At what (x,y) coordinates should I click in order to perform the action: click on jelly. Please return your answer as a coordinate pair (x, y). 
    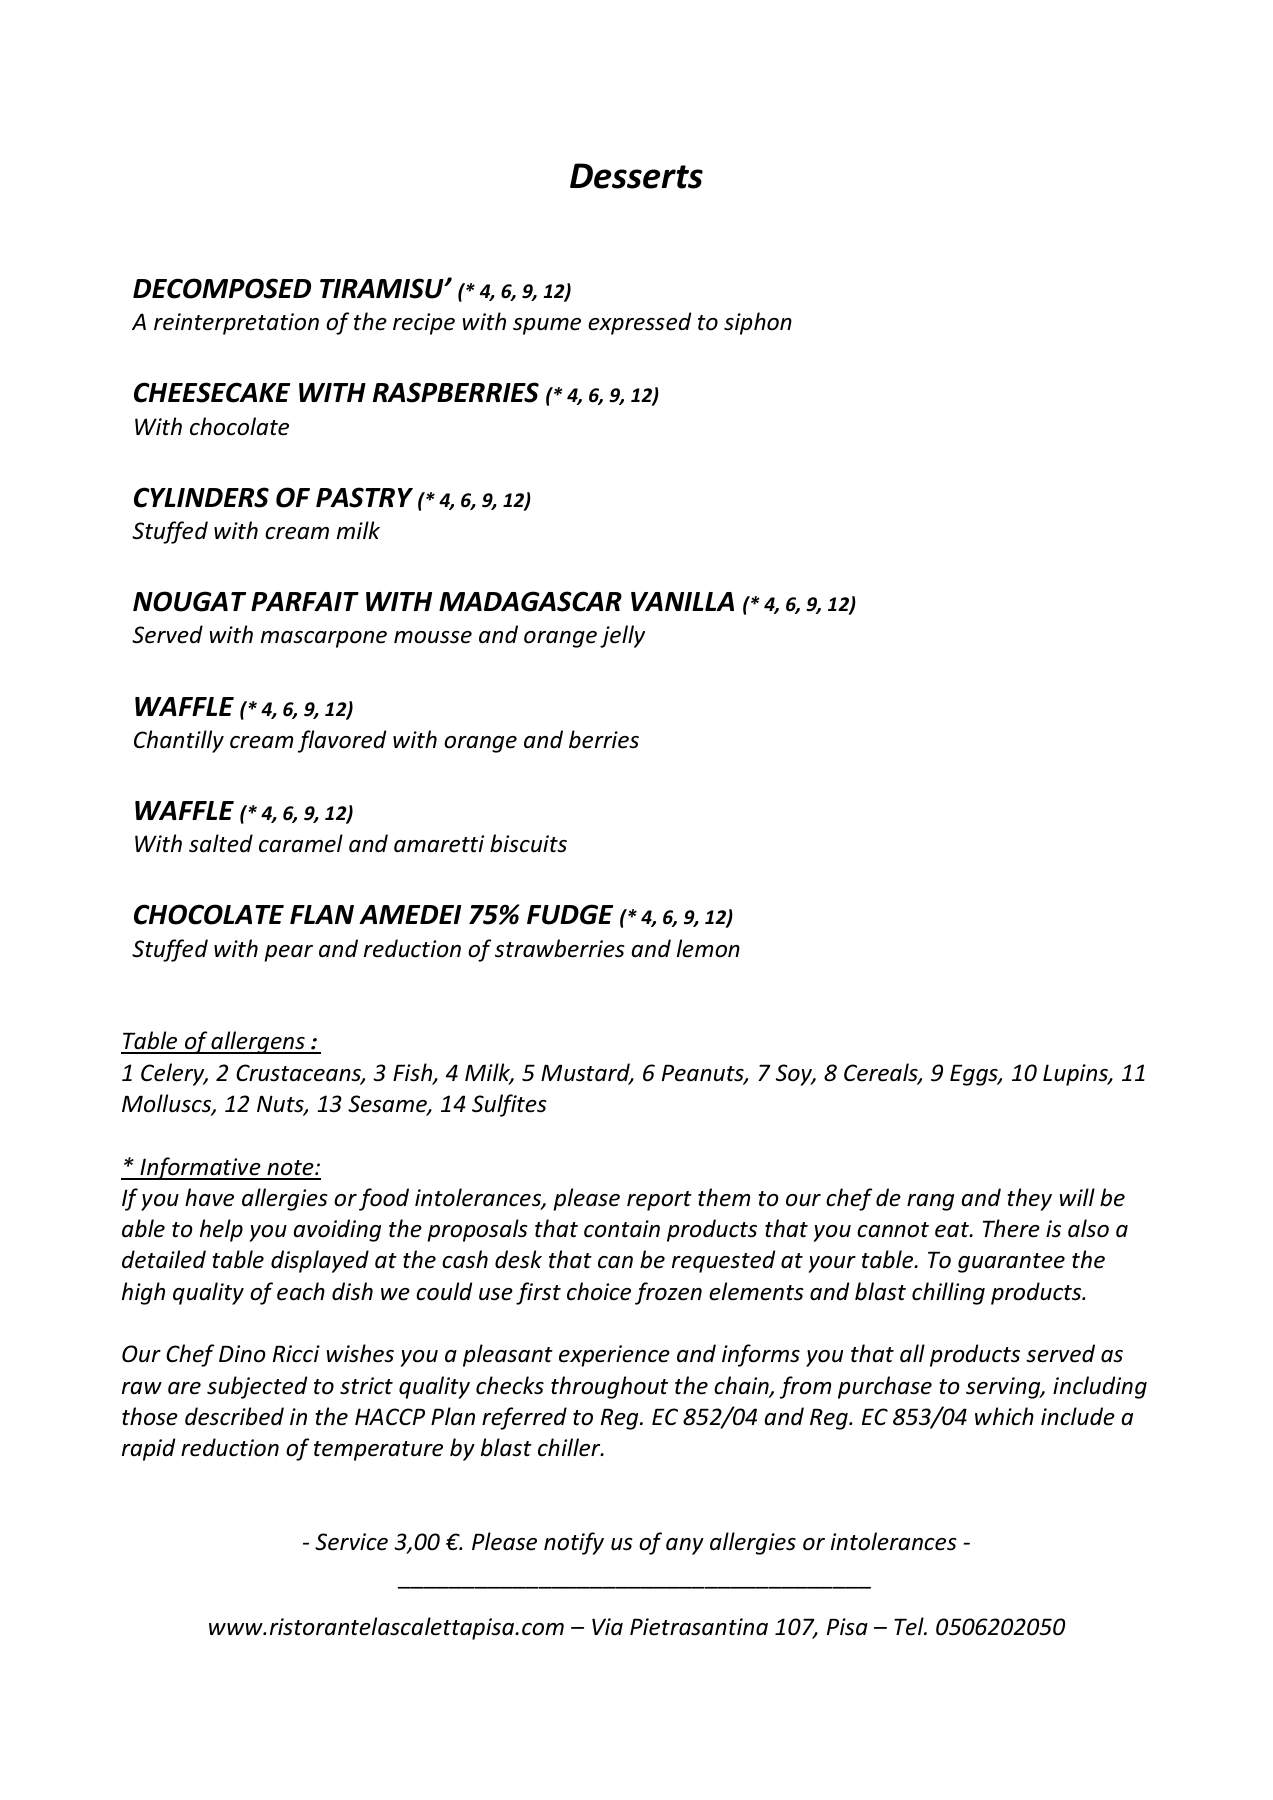
    Looking at the image, I should click on (622, 636).
